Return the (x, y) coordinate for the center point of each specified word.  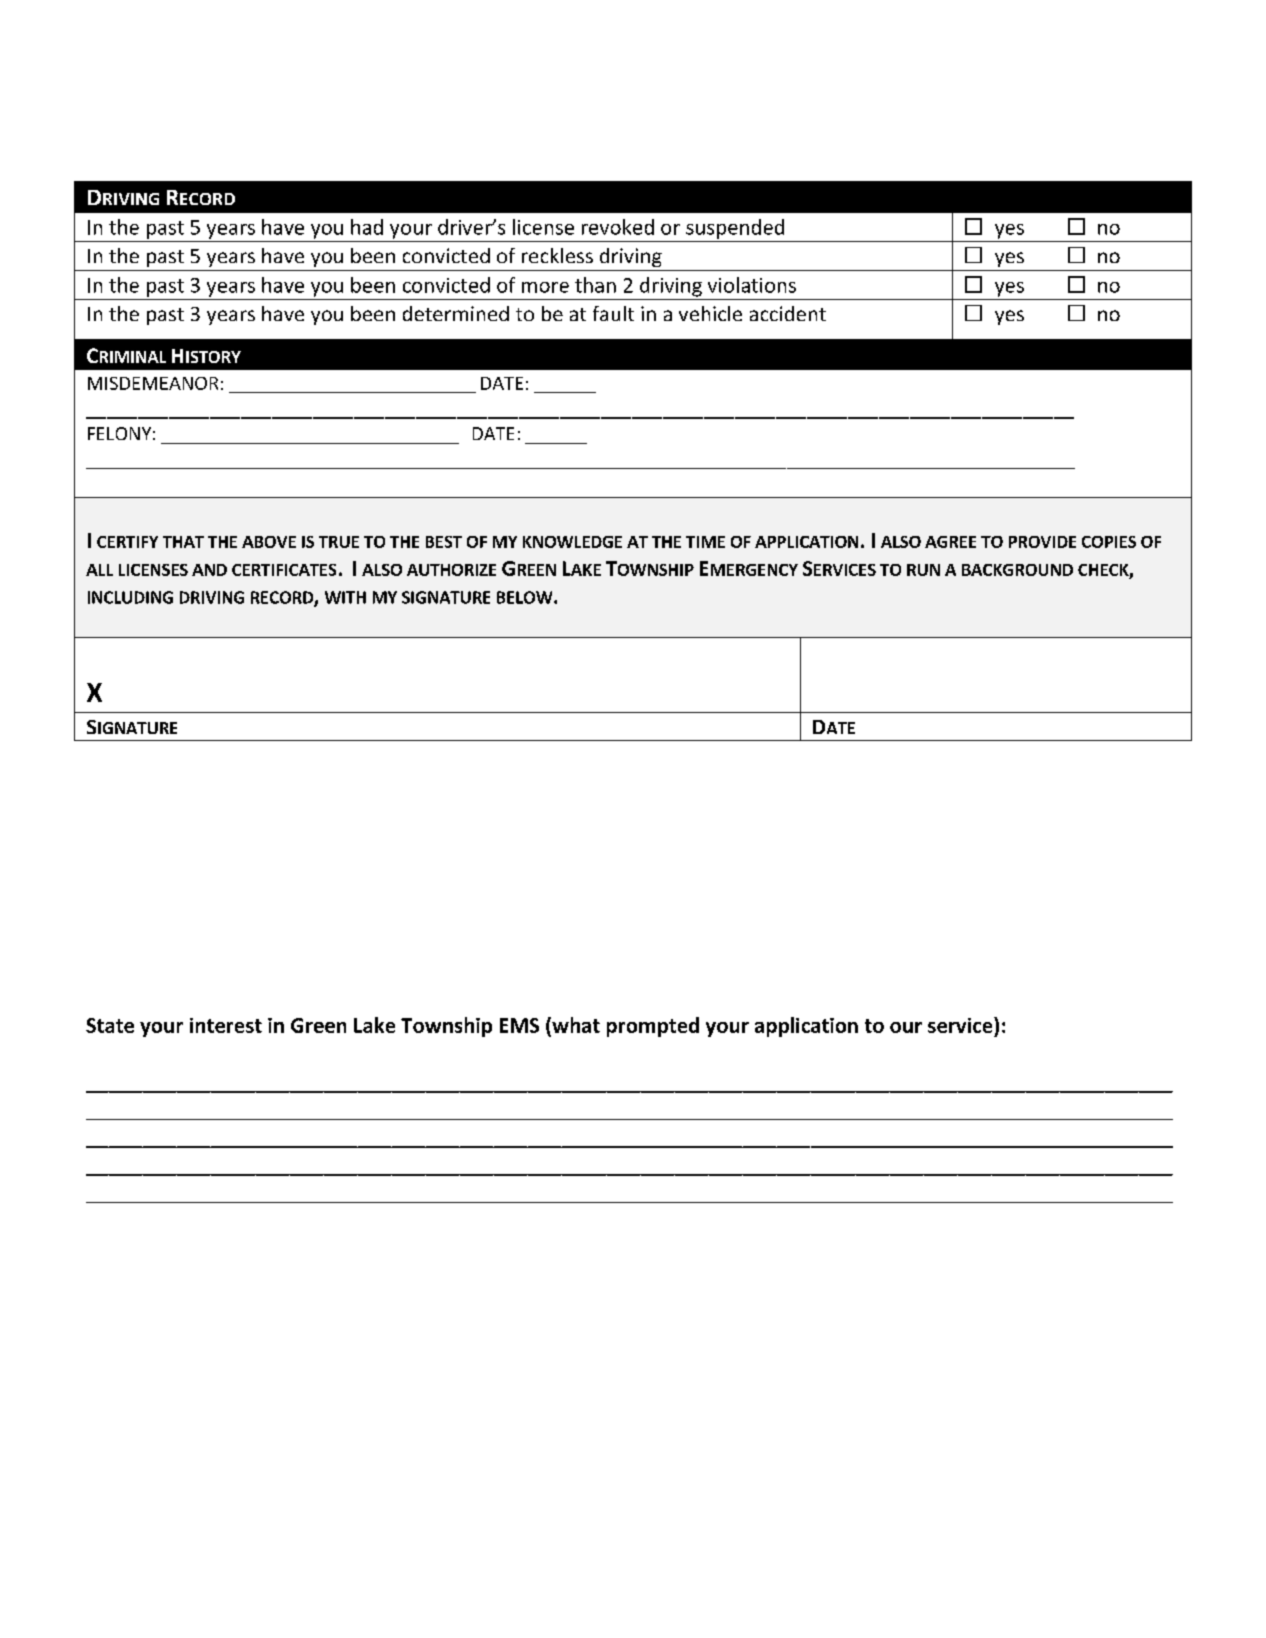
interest (226, 1025)
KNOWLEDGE (572, 542)
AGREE (950, 542)
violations (752, 285)
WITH (345, 597)
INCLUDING (130, 597)
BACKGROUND (1017, 570)
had (367, 227)
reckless (557, 255)
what (575, 1026)
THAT (183, 542)
